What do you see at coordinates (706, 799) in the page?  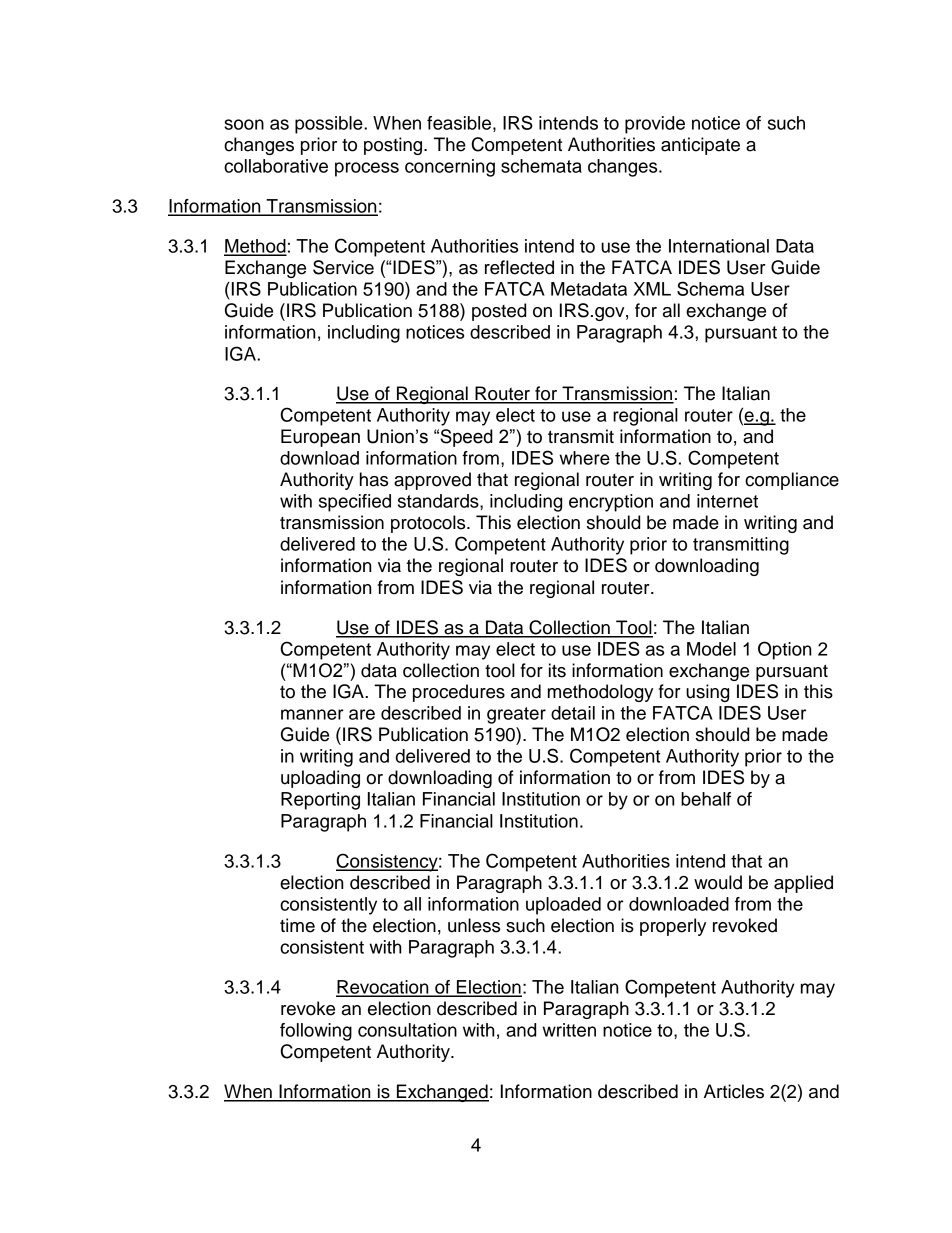 I see `behalf` at bounding box center [706, 799].
